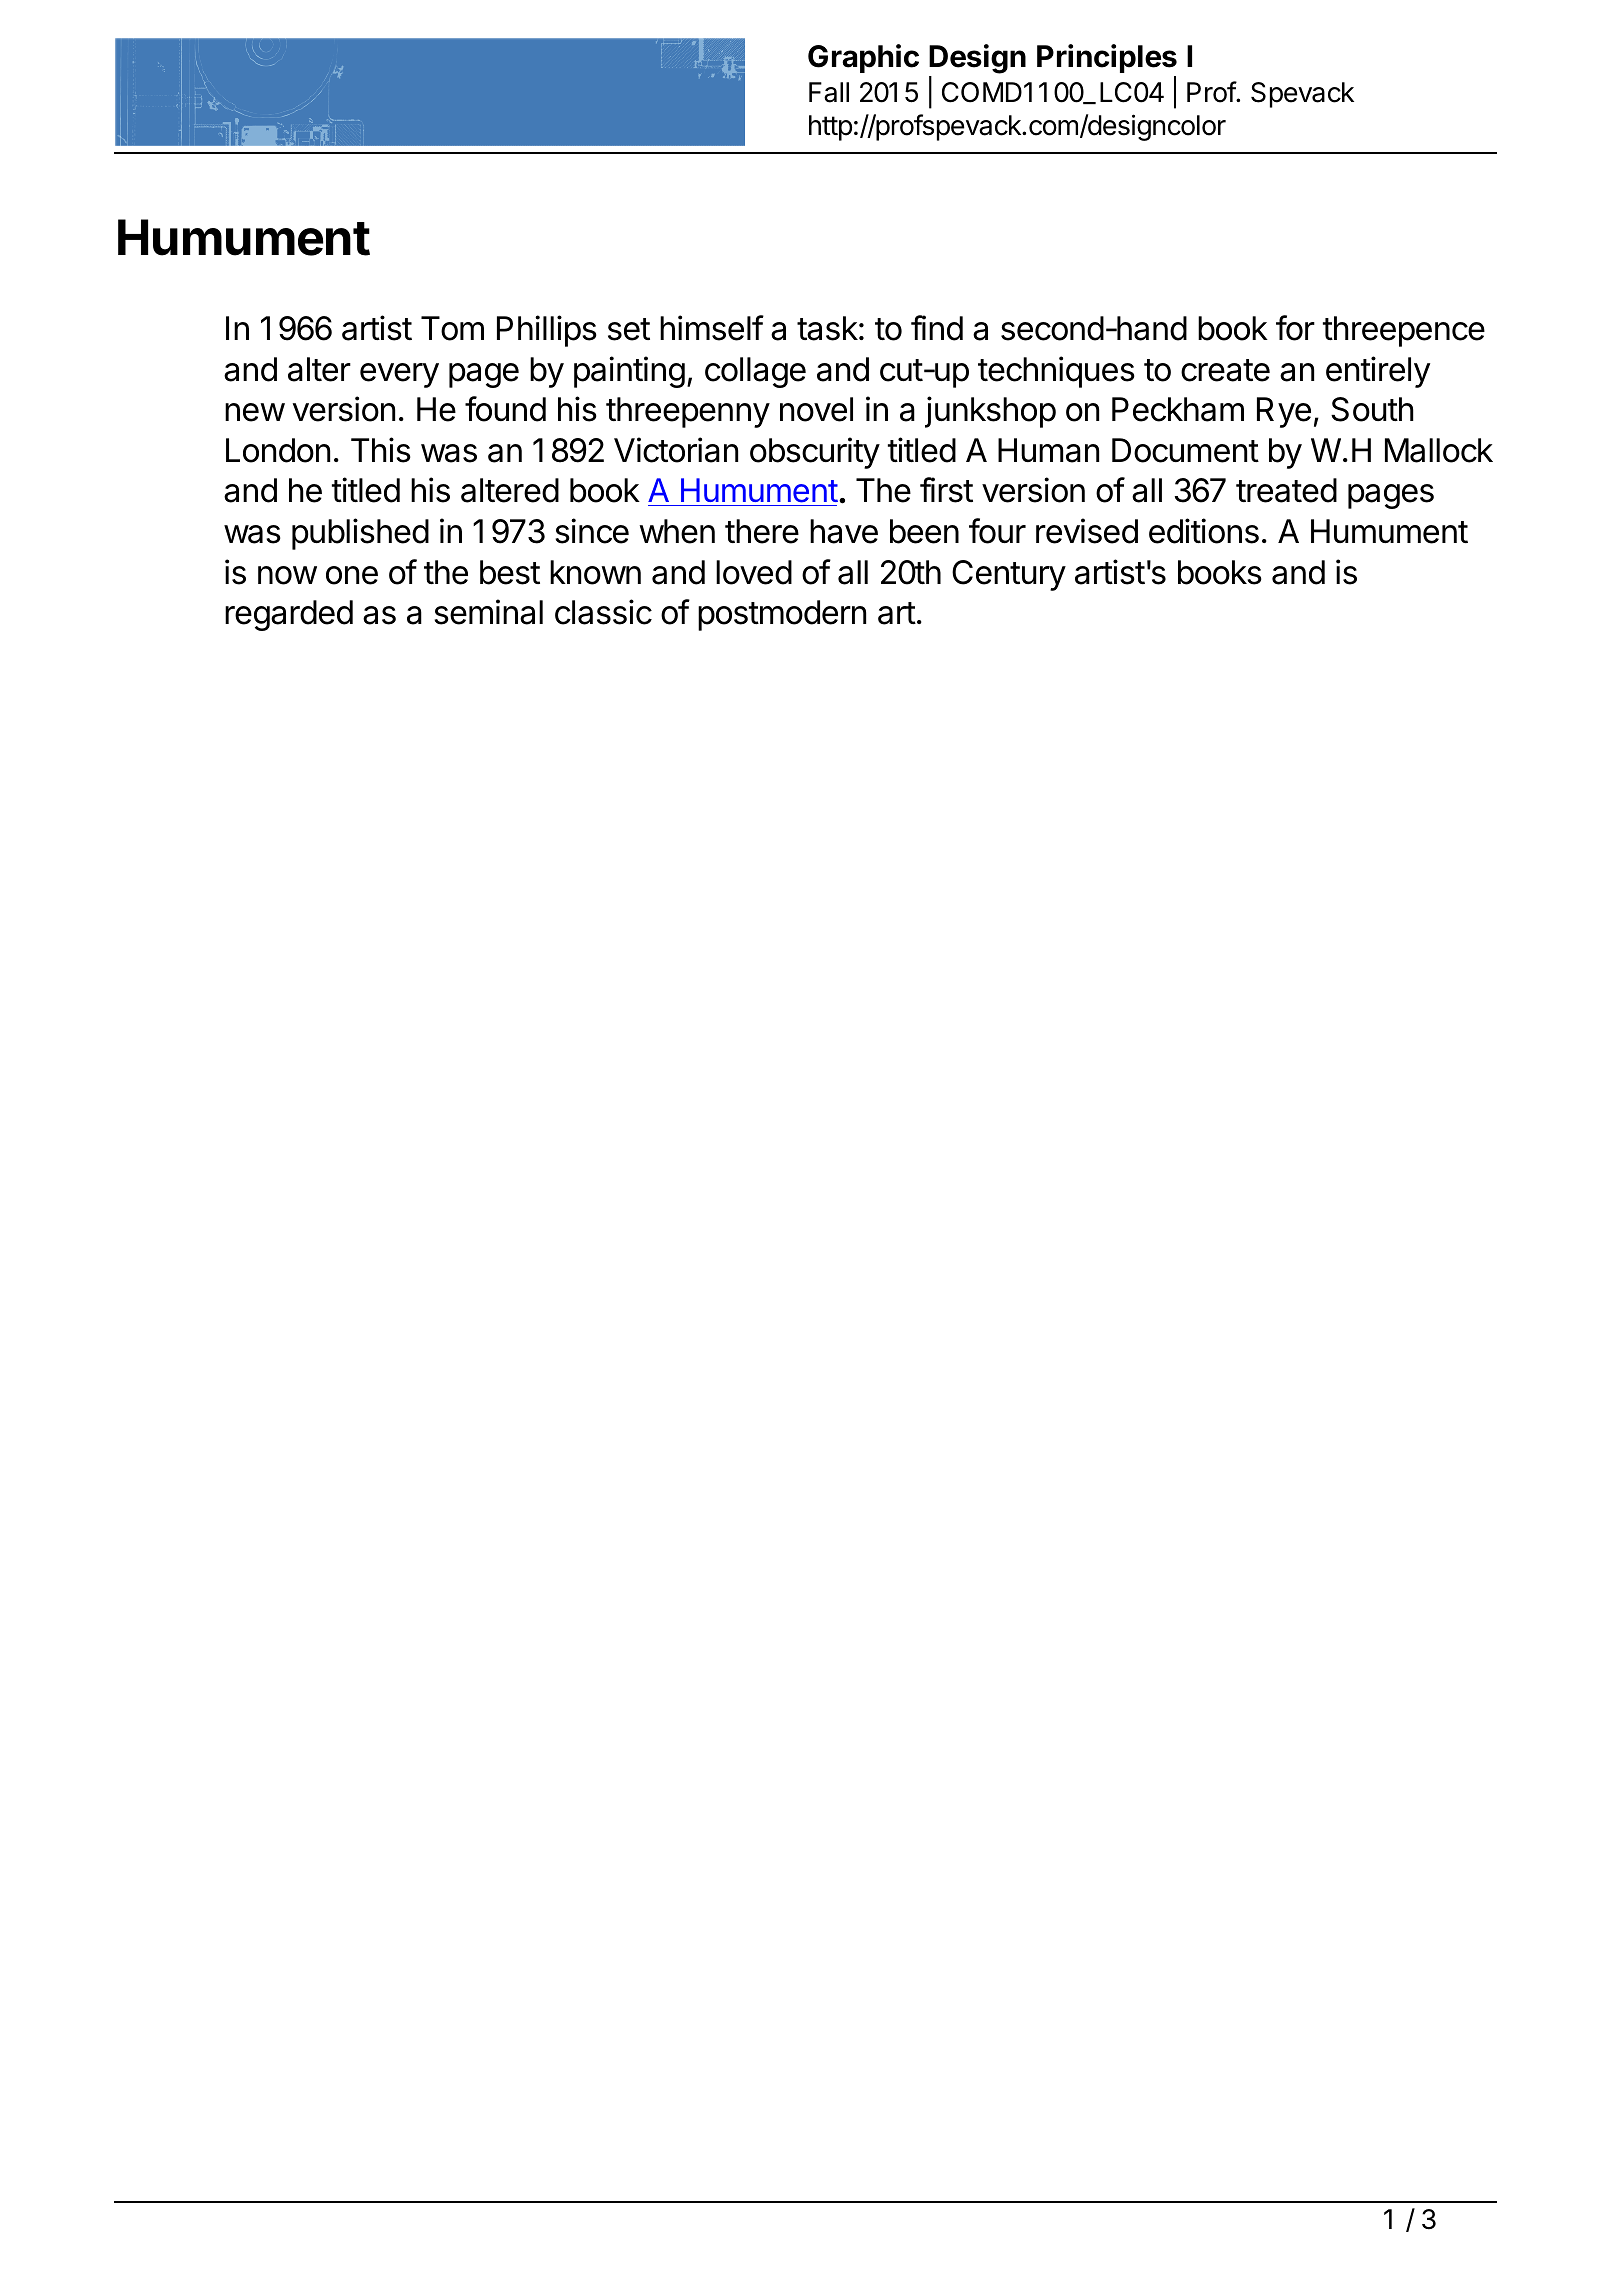 The width and height of the screenshot is (1611, 2279). I want to click on Graphic, so click(863, 58).
